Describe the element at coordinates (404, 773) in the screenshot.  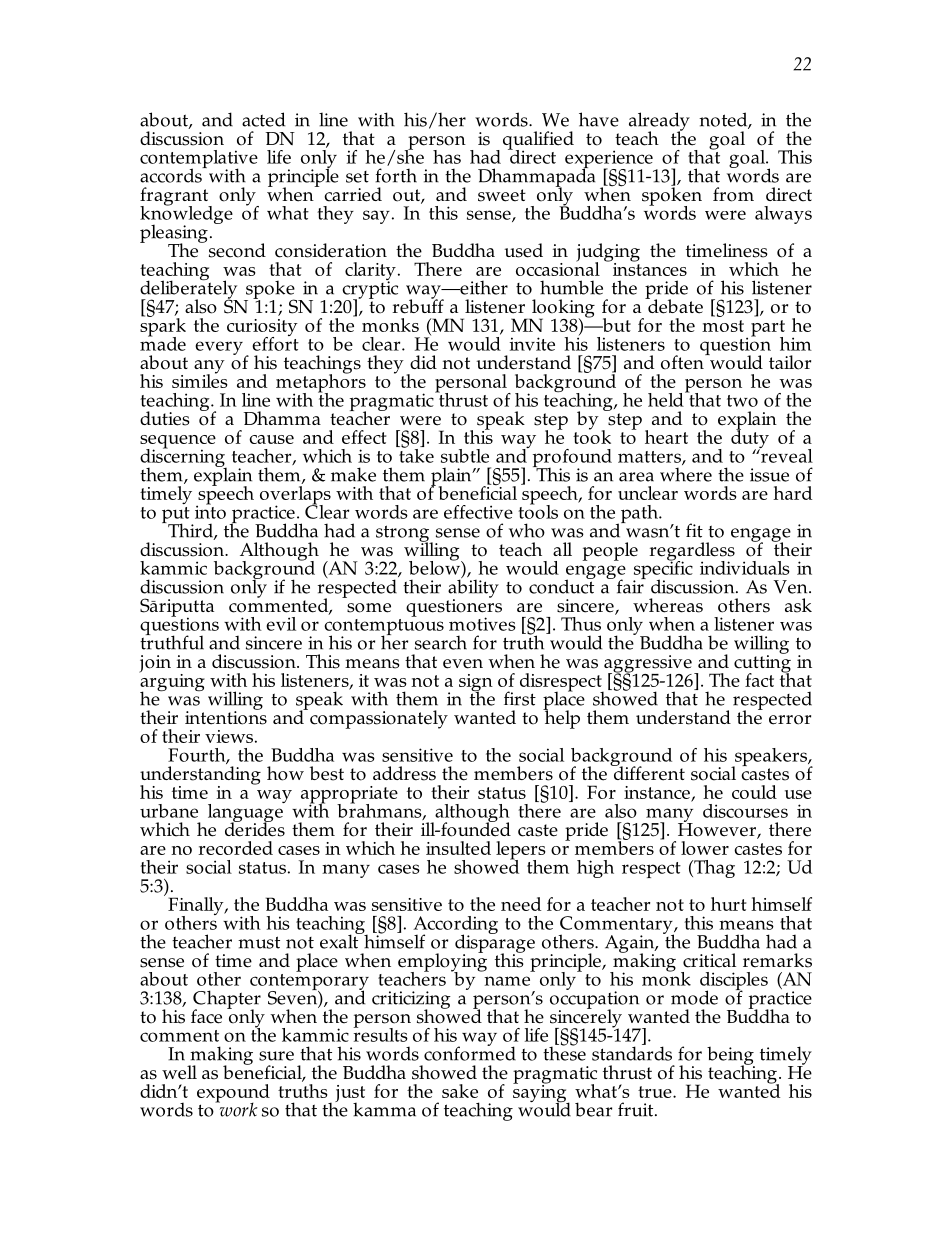
I see `address` at that location.
